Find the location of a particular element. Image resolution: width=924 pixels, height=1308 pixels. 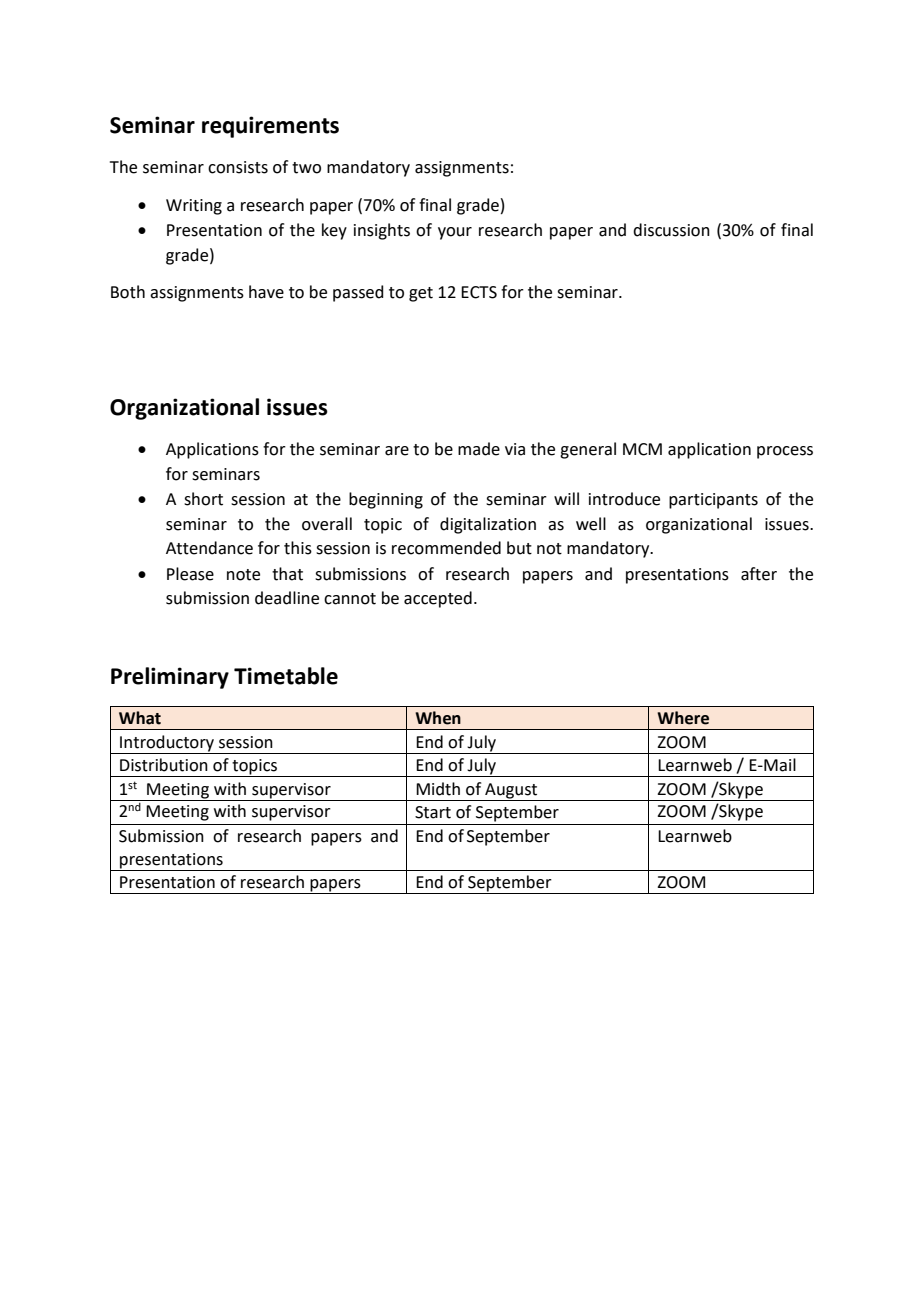

two is located at coordinates (306, 168).
